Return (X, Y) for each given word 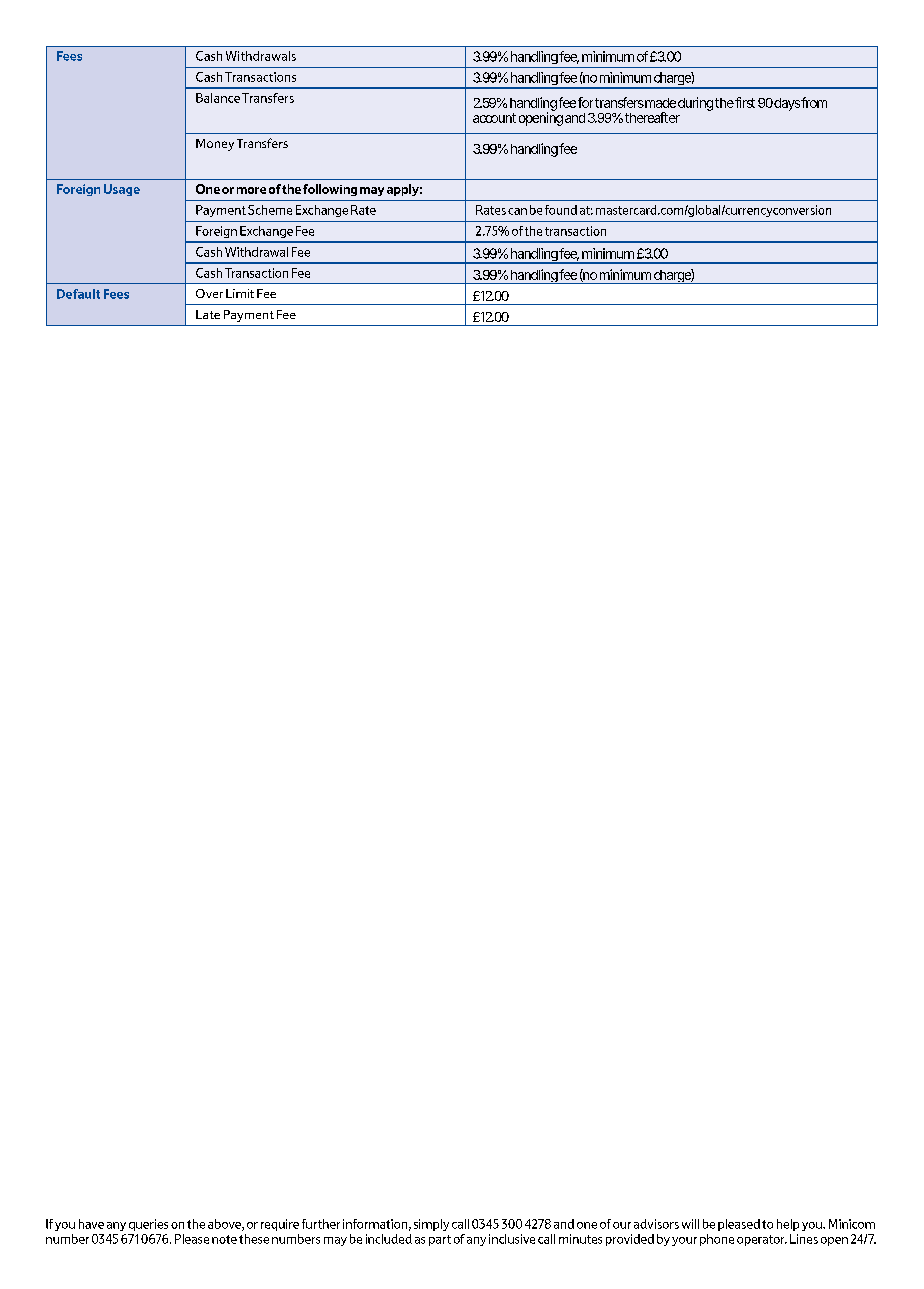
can (517, 211)
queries (148, 1225)
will (690, 1224)
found (561, 210)
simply (431, 1225)
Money (215, 145)
